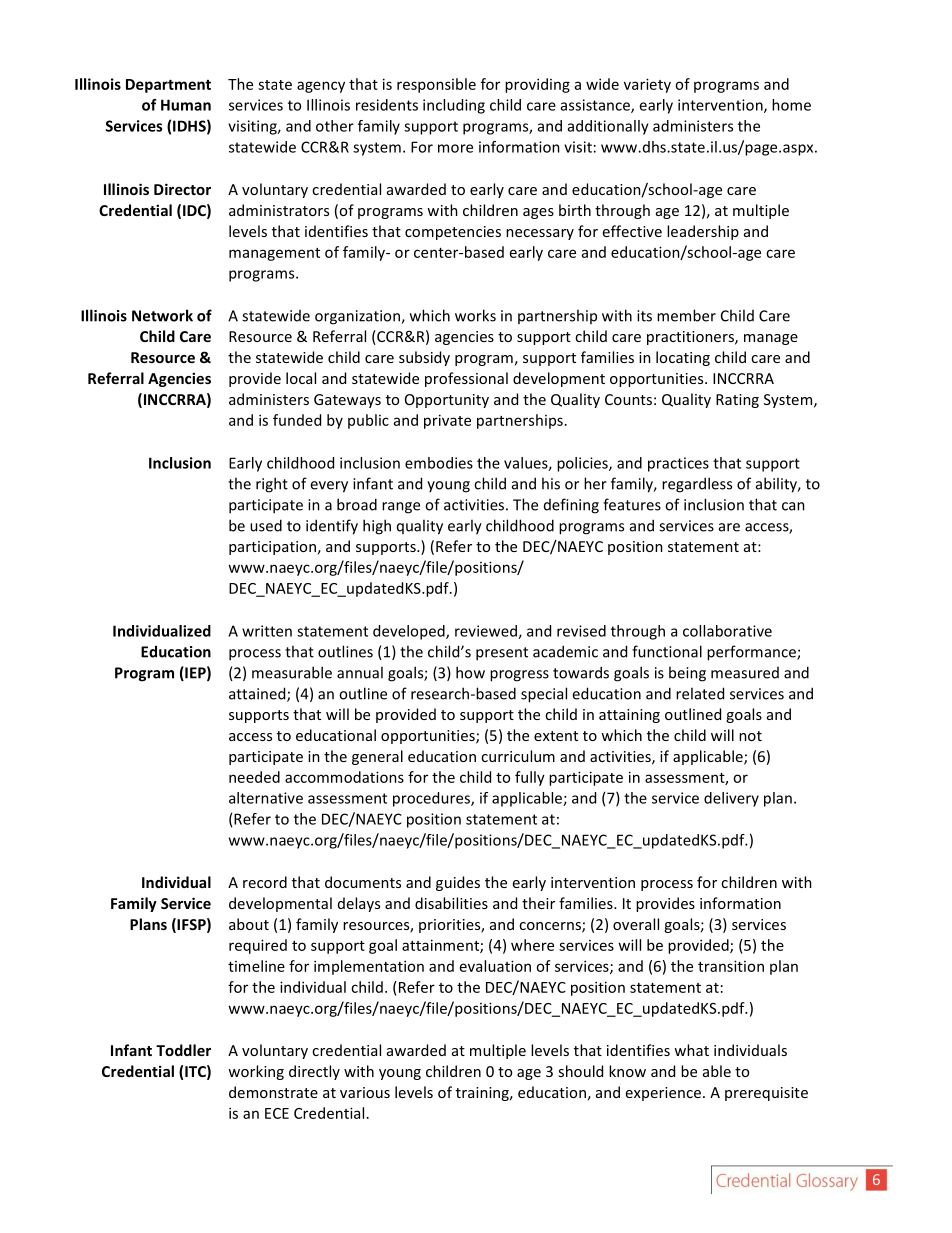 The image size is (952, 1233). Describe the element at coordinates (254, 777) in the page. I see `needed` at that location.
